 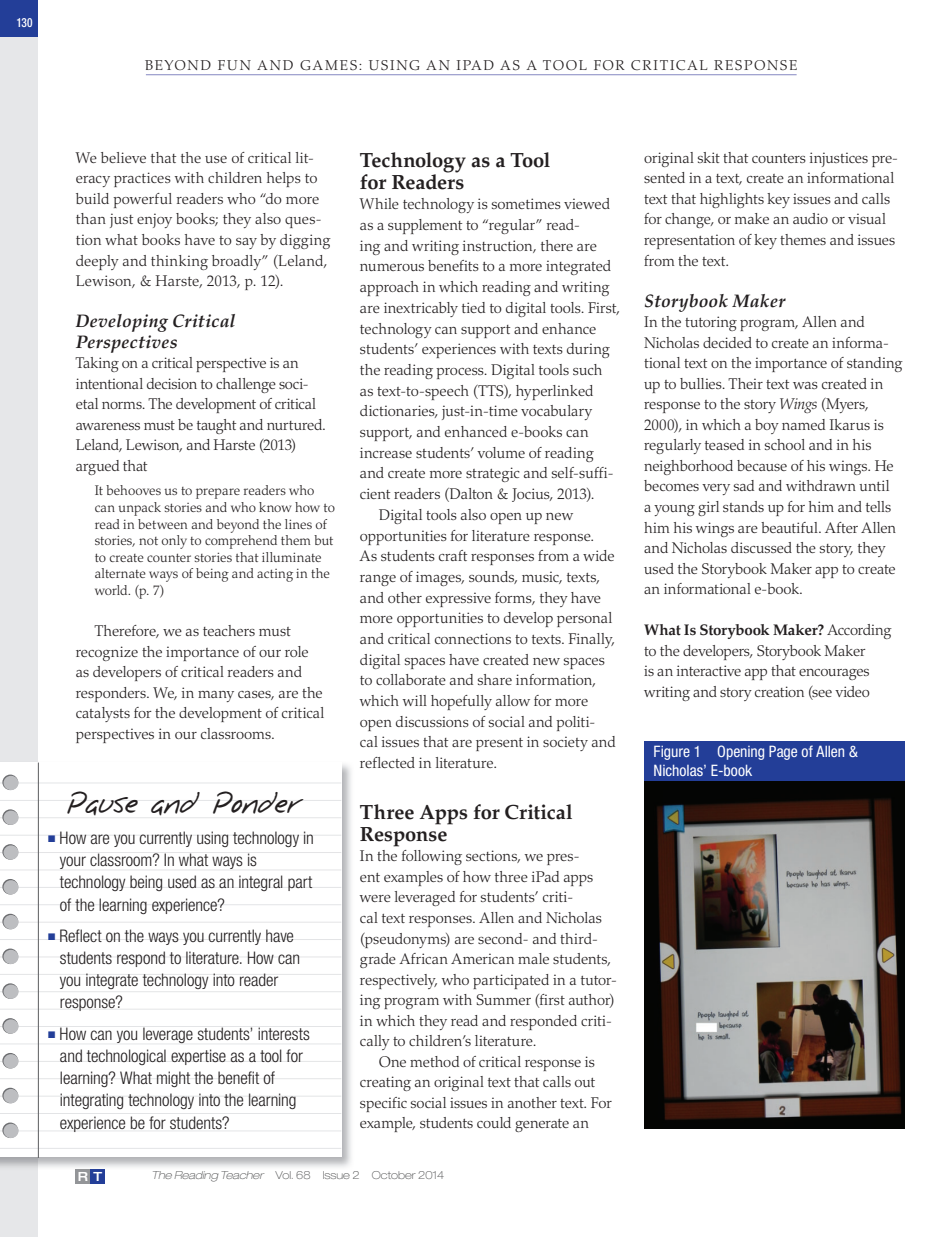 What do you see at coordinates (783, 752) in the document?
I see `Page` at bounding box center [783, 752].
